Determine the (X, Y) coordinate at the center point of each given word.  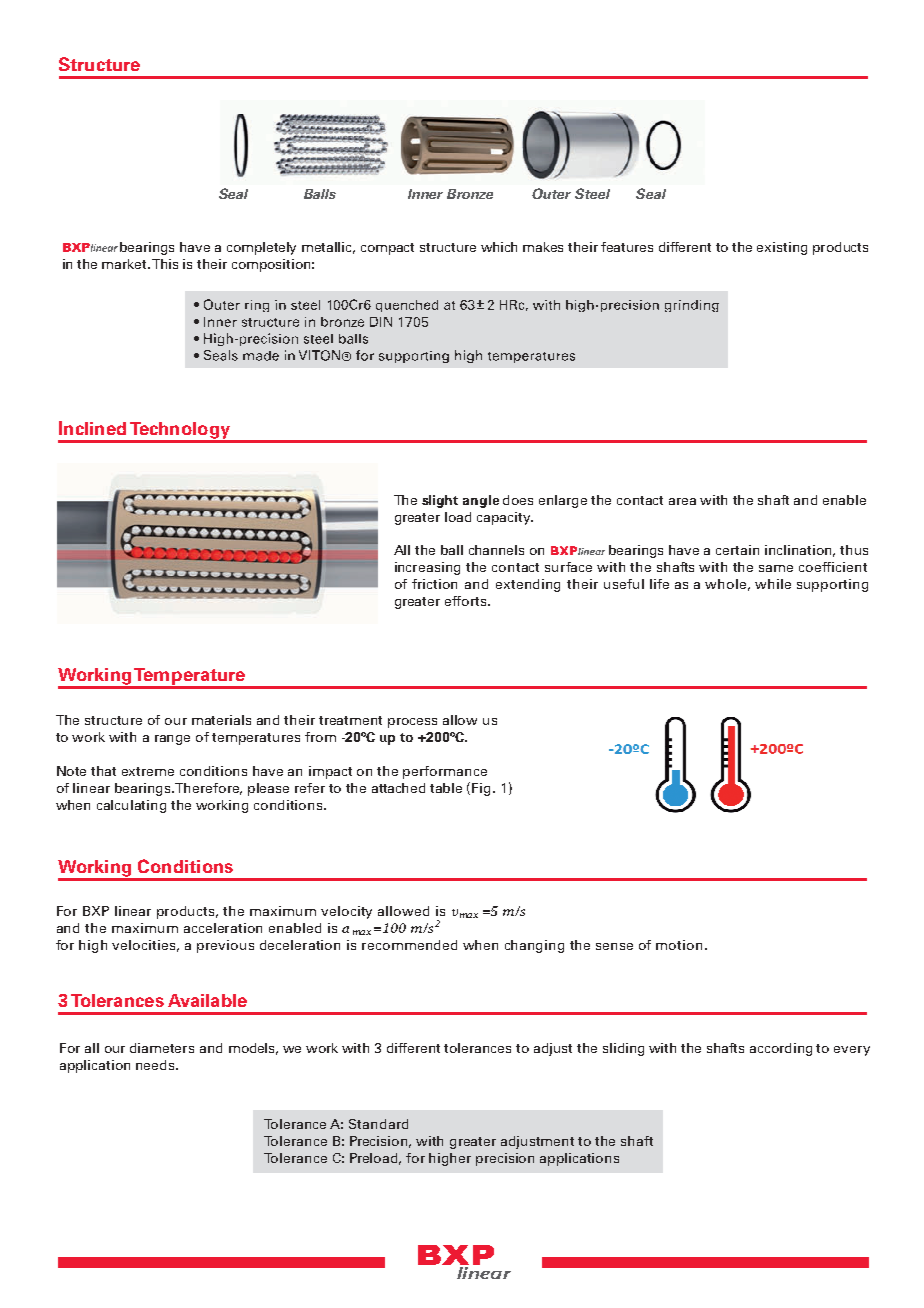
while (773, 584)
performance (445, 772)
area (682, 501)
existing (782, 248)
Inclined (92, 428)
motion (681, 945)
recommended (409, 945)
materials (221, 720)
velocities (145, 946)
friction (434, 584)
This (165, 264)
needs (156, 1065)
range (172, 740)
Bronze (470, 194)
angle (481, 501)
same (776, 568)
